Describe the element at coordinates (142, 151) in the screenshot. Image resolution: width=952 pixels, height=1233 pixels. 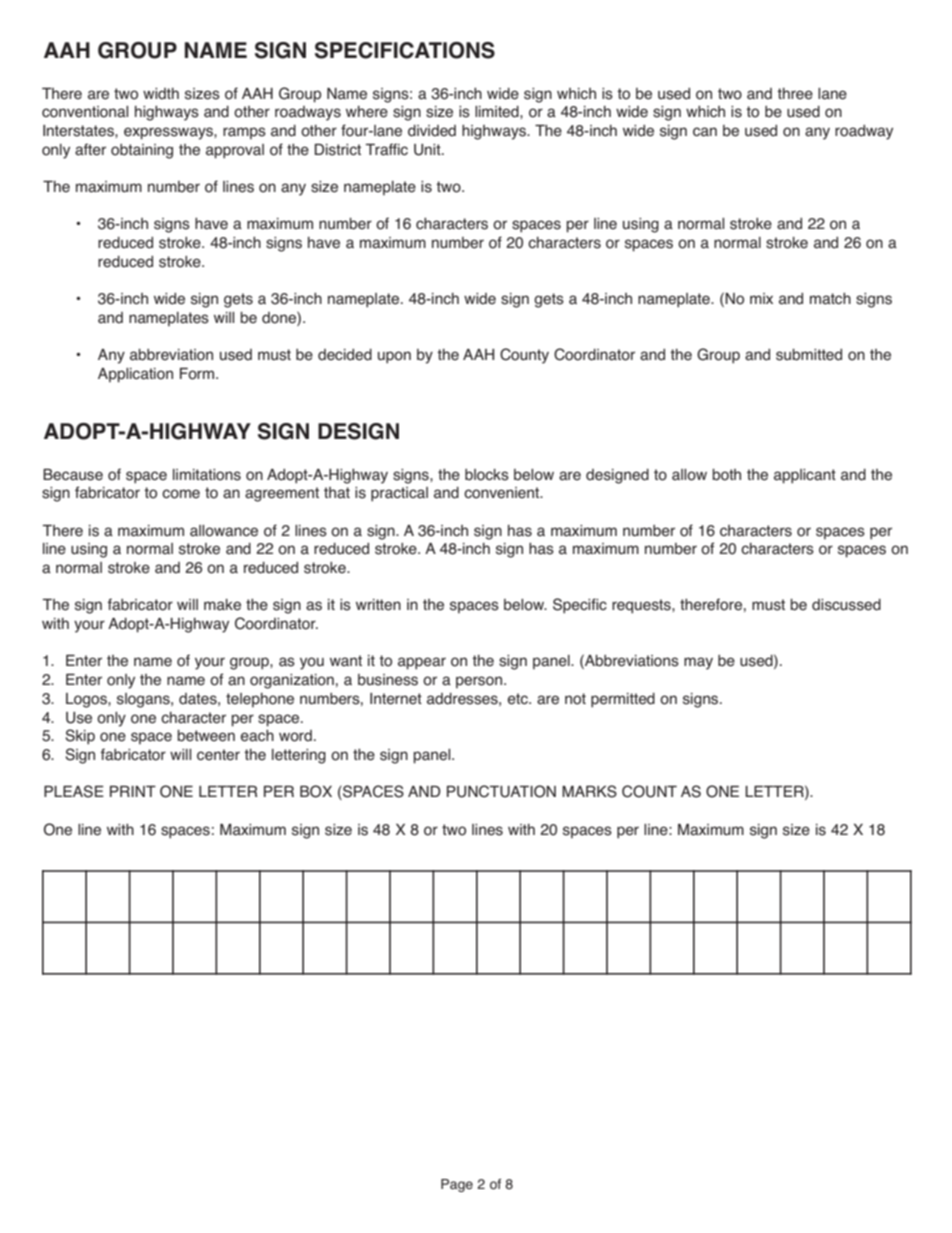
I see `obtaining` at that location.
